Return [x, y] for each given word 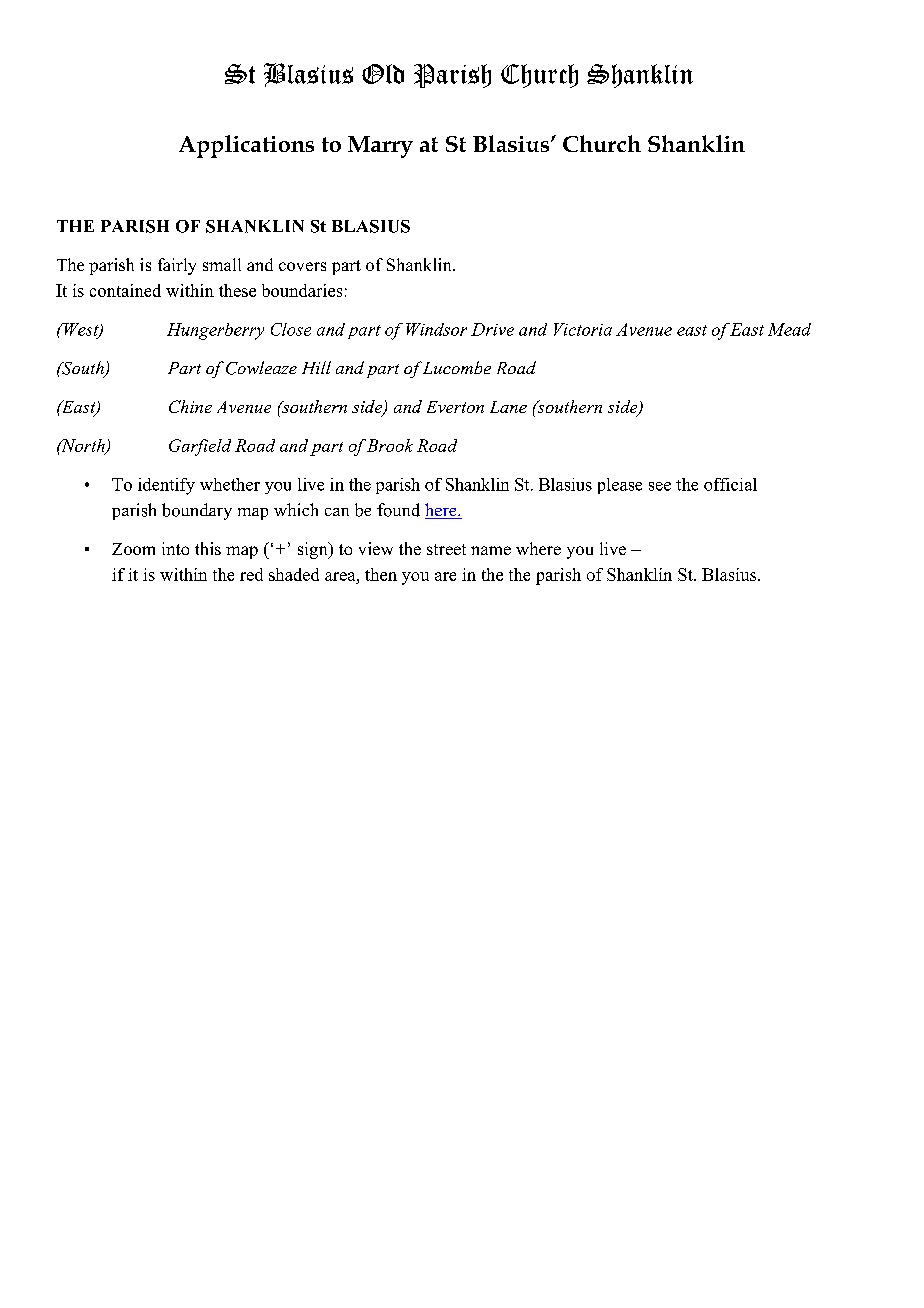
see [660, 486]
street [446, 549]
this [208, 548]
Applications [246, 146]
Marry [380, 147]
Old [383, 74]
